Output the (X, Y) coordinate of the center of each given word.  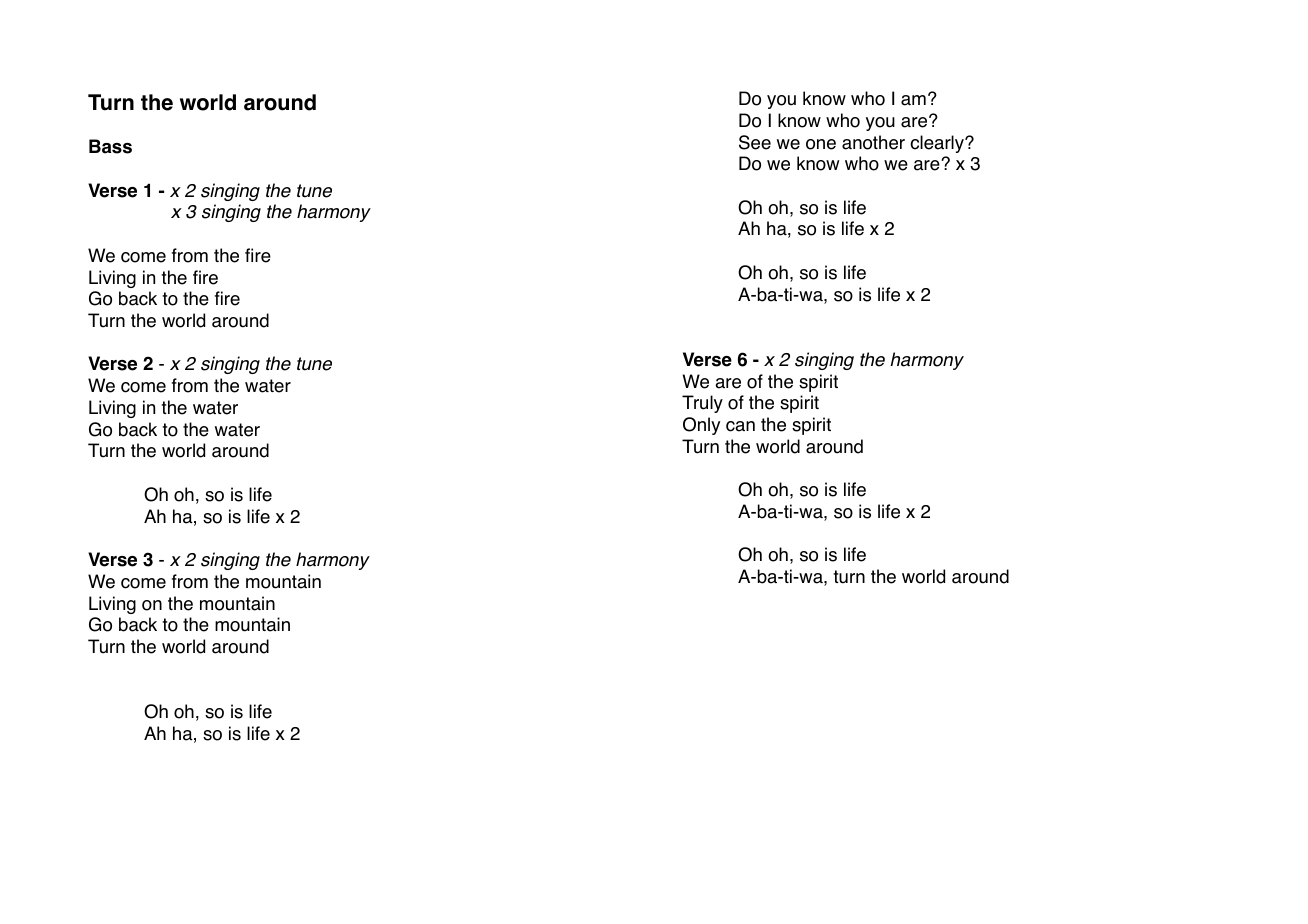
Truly (702, 404)
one (821, 144)
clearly (938, 144)
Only (701, 426)
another (873, 142)
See (755, 142)
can (740, 426)
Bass (110, 146)
